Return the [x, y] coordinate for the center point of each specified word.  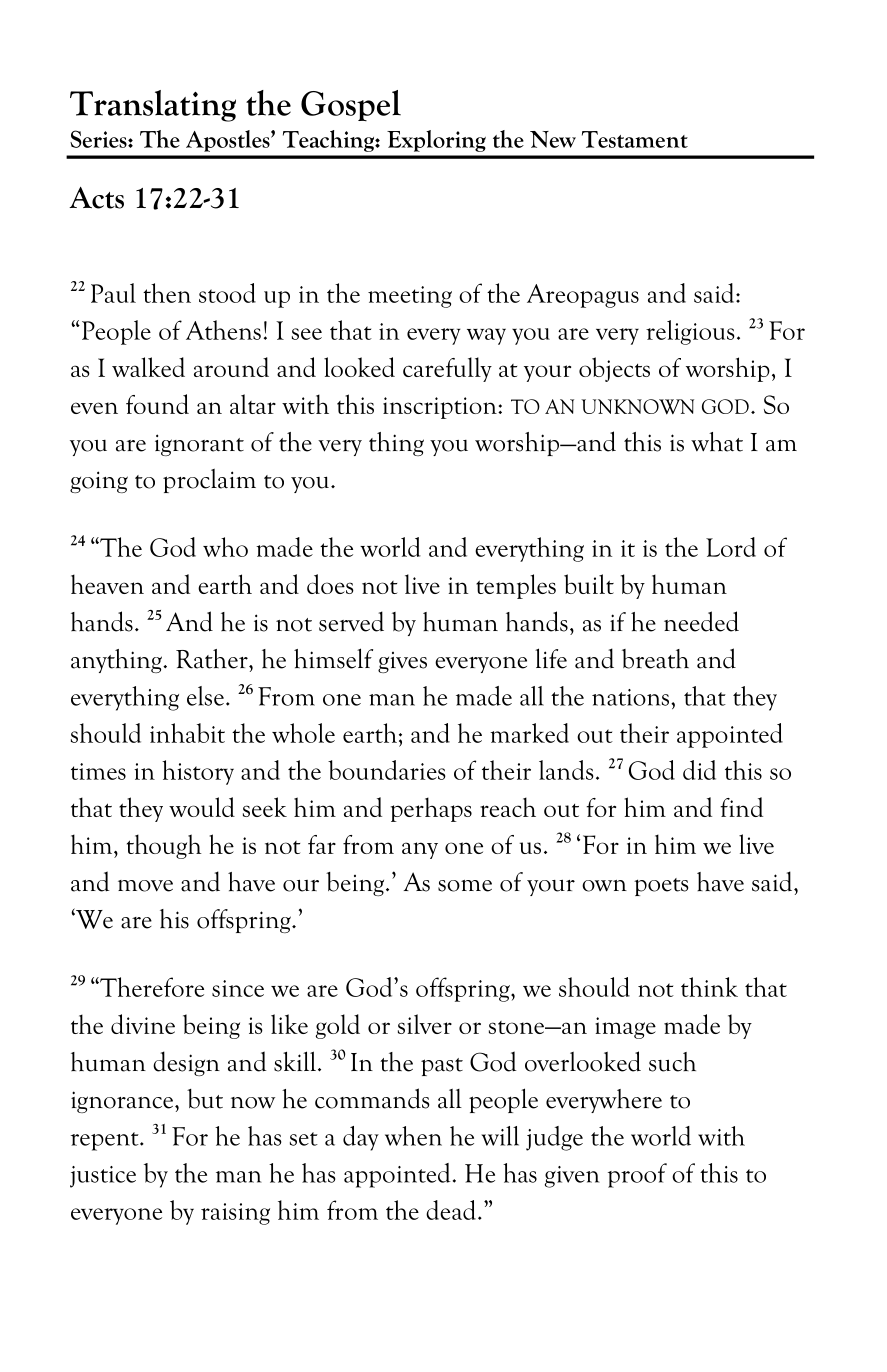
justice [103, 1177]
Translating [153, 106]
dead [451, 1210]
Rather [213, 659]
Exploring [436, 141]
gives [402, 662]
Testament [635, 139]
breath [655, 659]
